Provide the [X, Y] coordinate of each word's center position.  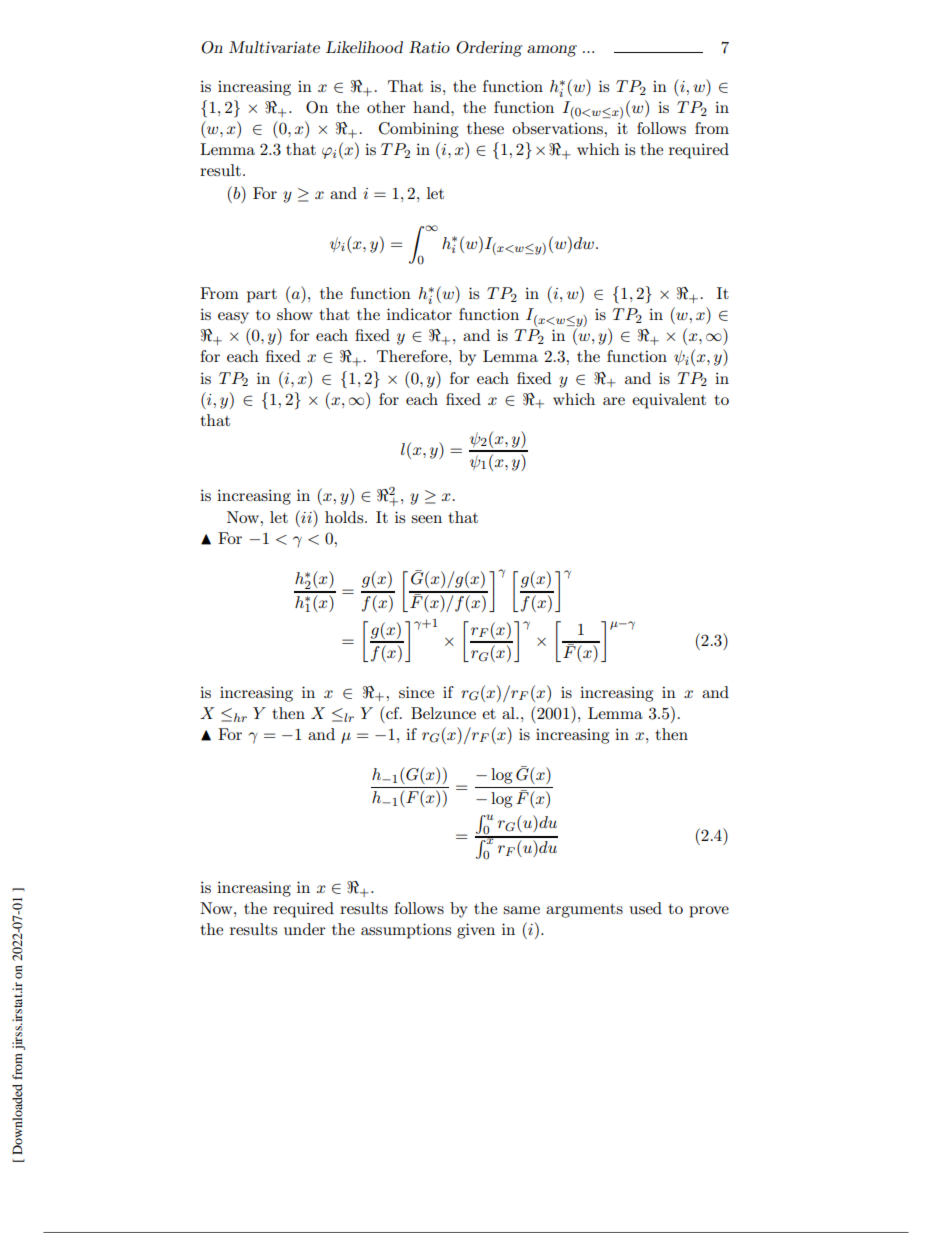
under [305, 929]
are [614, 401]
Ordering [489, 49]
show [295, 314]
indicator [419, 314]
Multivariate [274, 47]
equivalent [669, 401]
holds [345, 517]
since [416, 692]
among [552, 51]
